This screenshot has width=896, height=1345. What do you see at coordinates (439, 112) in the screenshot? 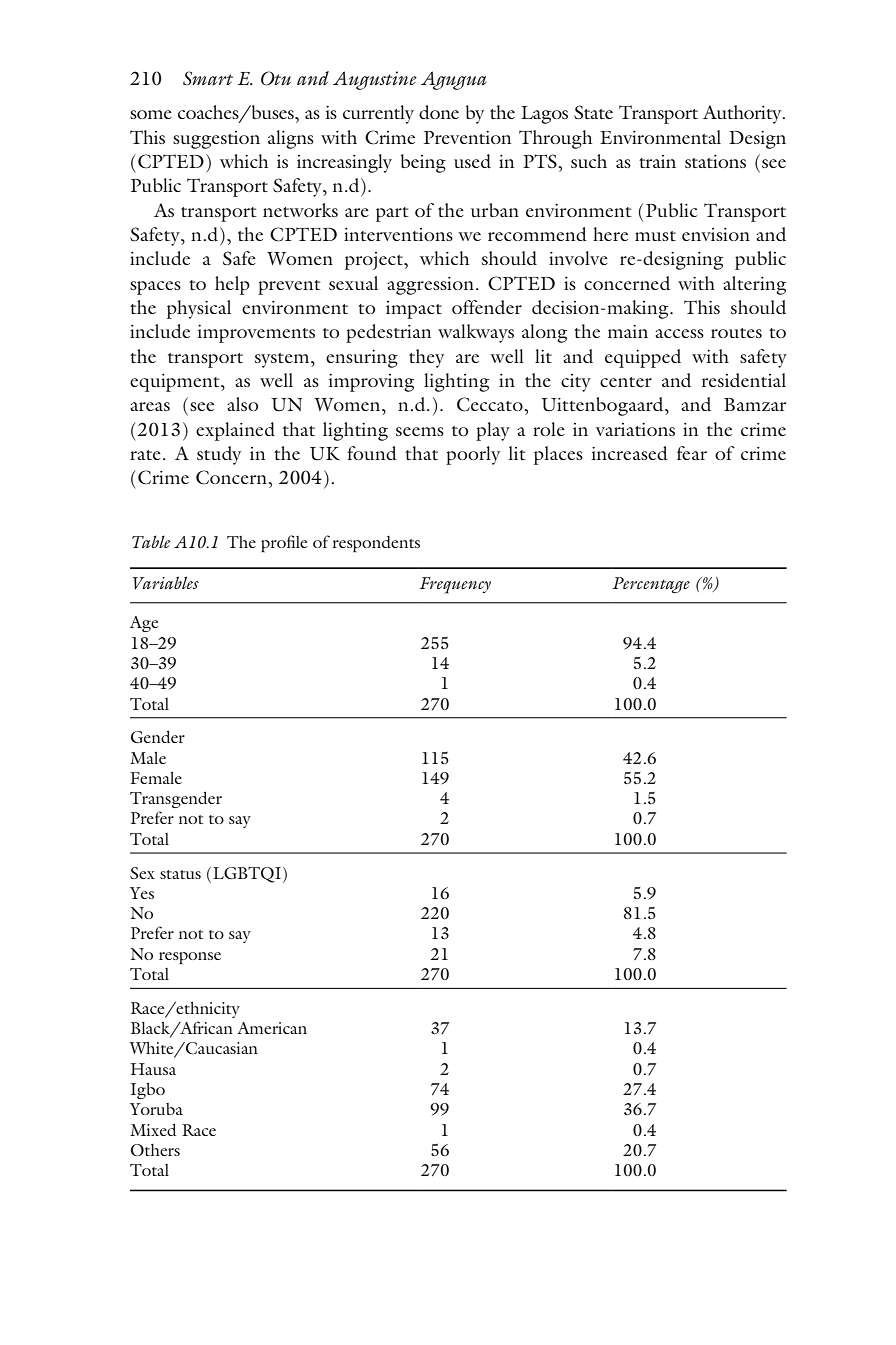
I see `done` at bounding box center [439, 112].
